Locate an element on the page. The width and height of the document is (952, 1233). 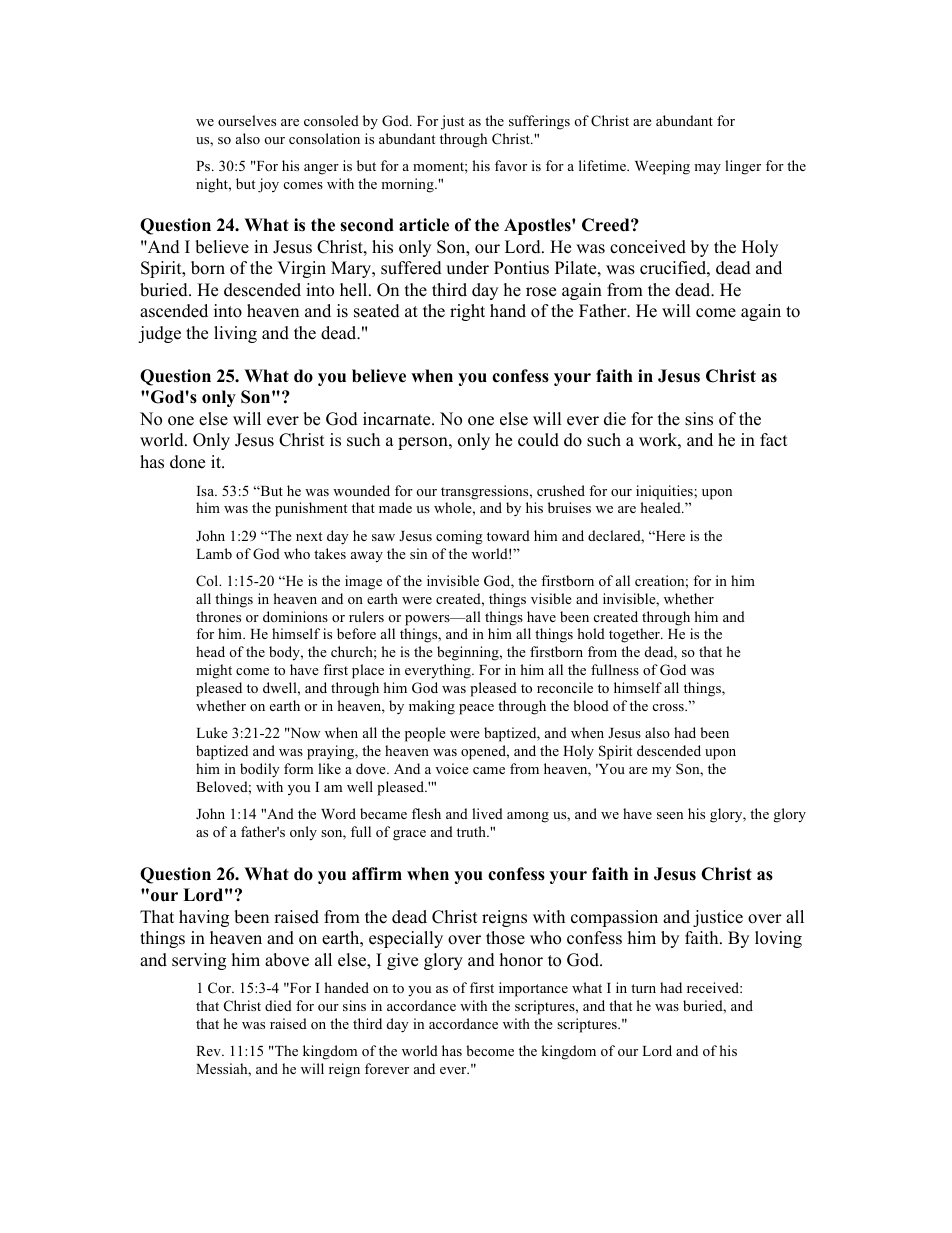
ourselves is located at coordinates (247, 120).
